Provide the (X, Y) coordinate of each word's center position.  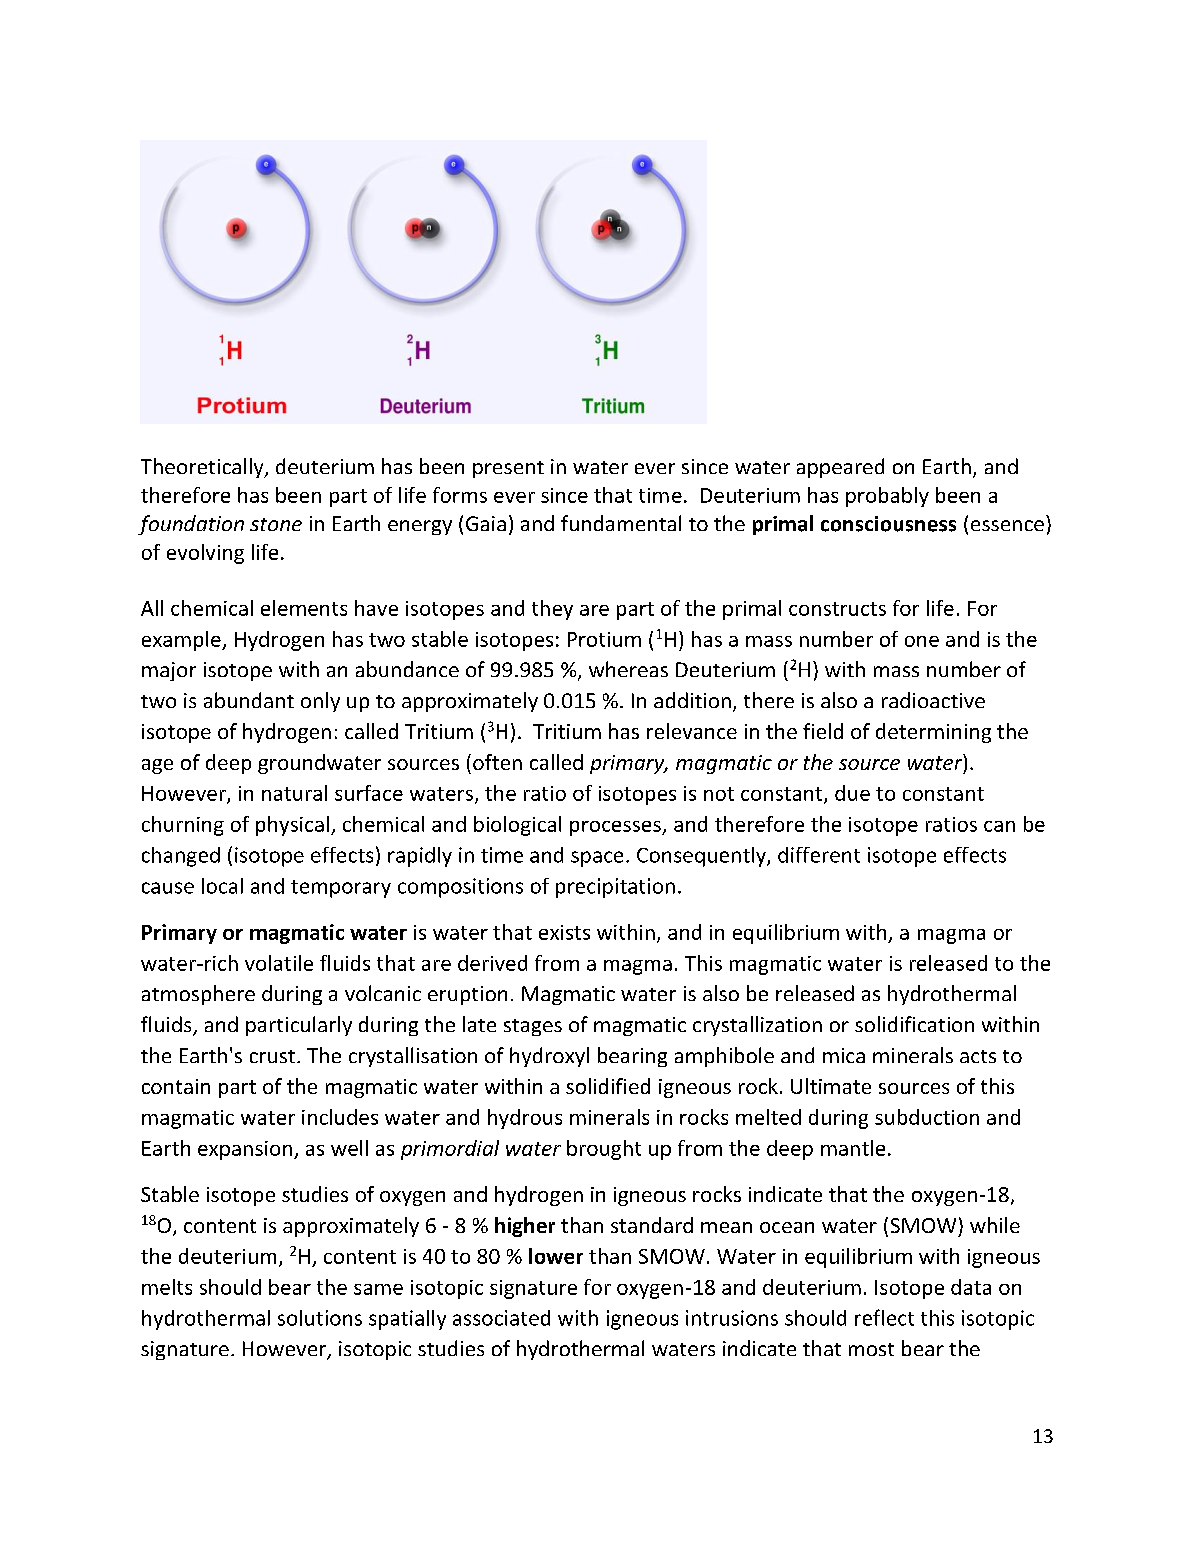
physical (292, 826)
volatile (279, 963)
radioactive (933, 700)
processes (616, 828)
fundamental (621, 523)
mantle (853, 1148)
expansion (245, 1150)
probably (887, 497)
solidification (914, 1024)
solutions (320, 1318)
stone (276, 524)
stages (533, 1027)
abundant (249, 700)
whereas (628, 669)
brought (604, 1150)
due (852, 793)
